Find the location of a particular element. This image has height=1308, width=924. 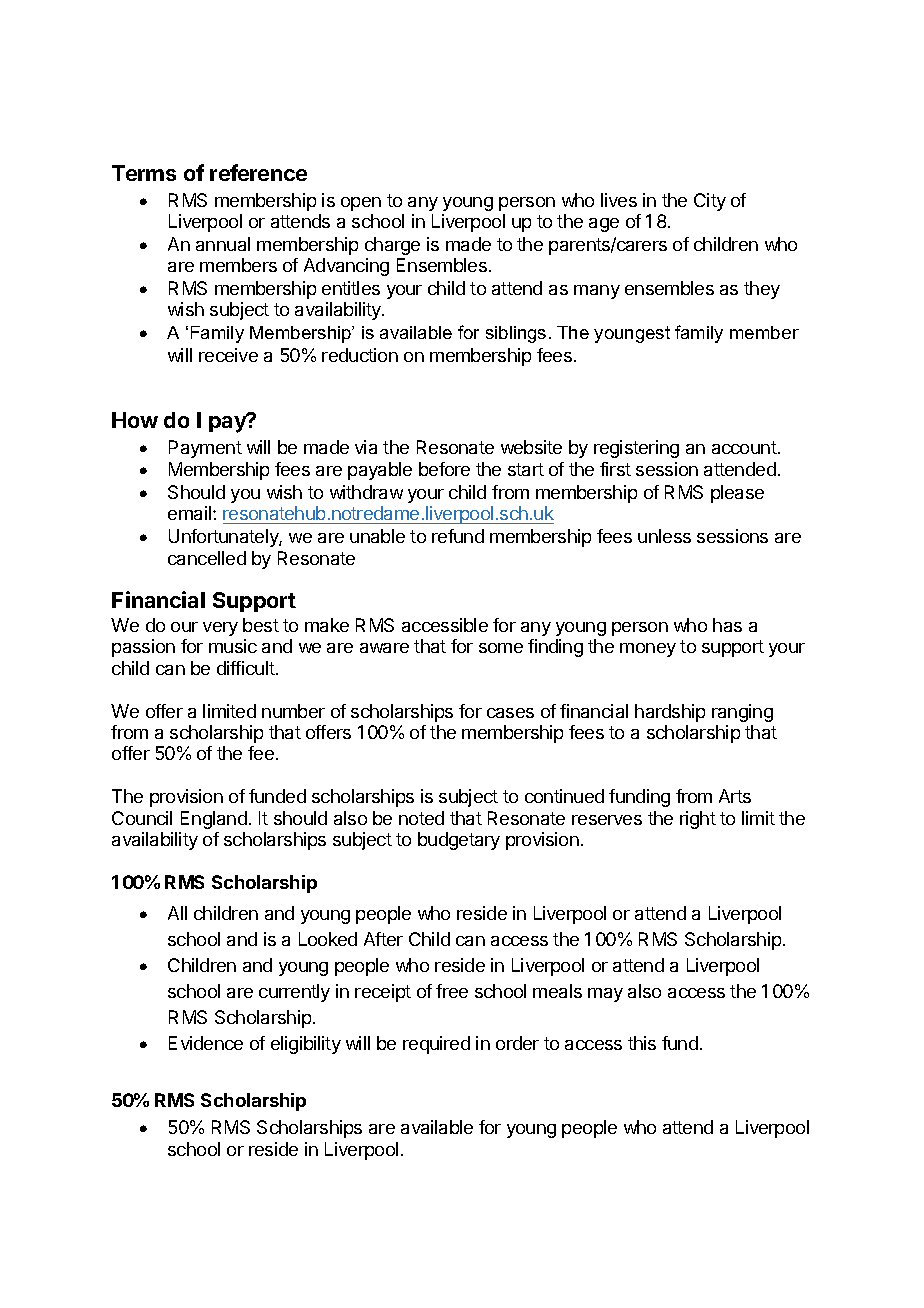

Evidence is located at coordinates (206, 1043).
